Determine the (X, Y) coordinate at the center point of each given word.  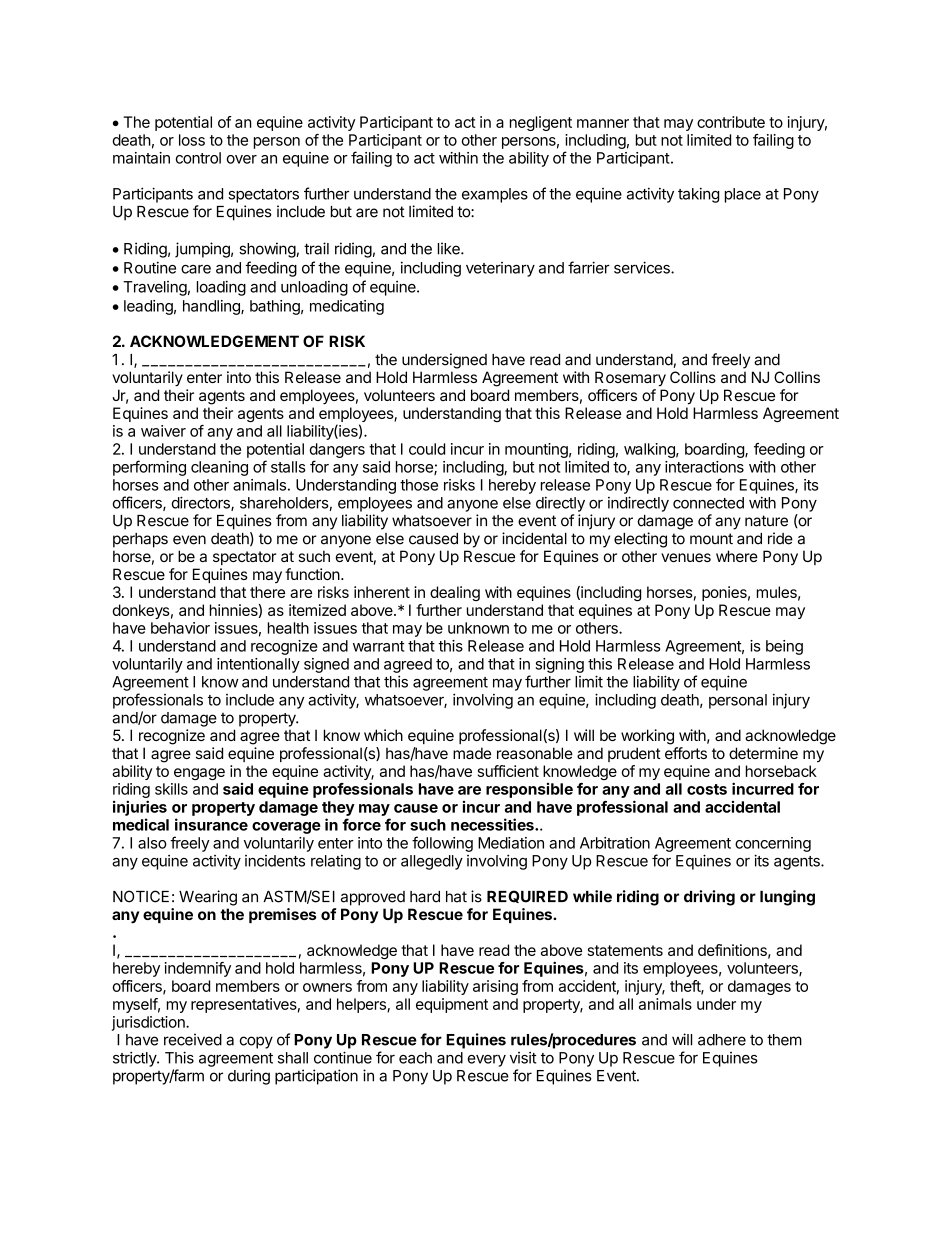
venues (686, 557)
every (487, 1061)
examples (495, 195)
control (198, 158)
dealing (455, 593)
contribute (731, 122)
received (193, 1039)
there (267, 592)
